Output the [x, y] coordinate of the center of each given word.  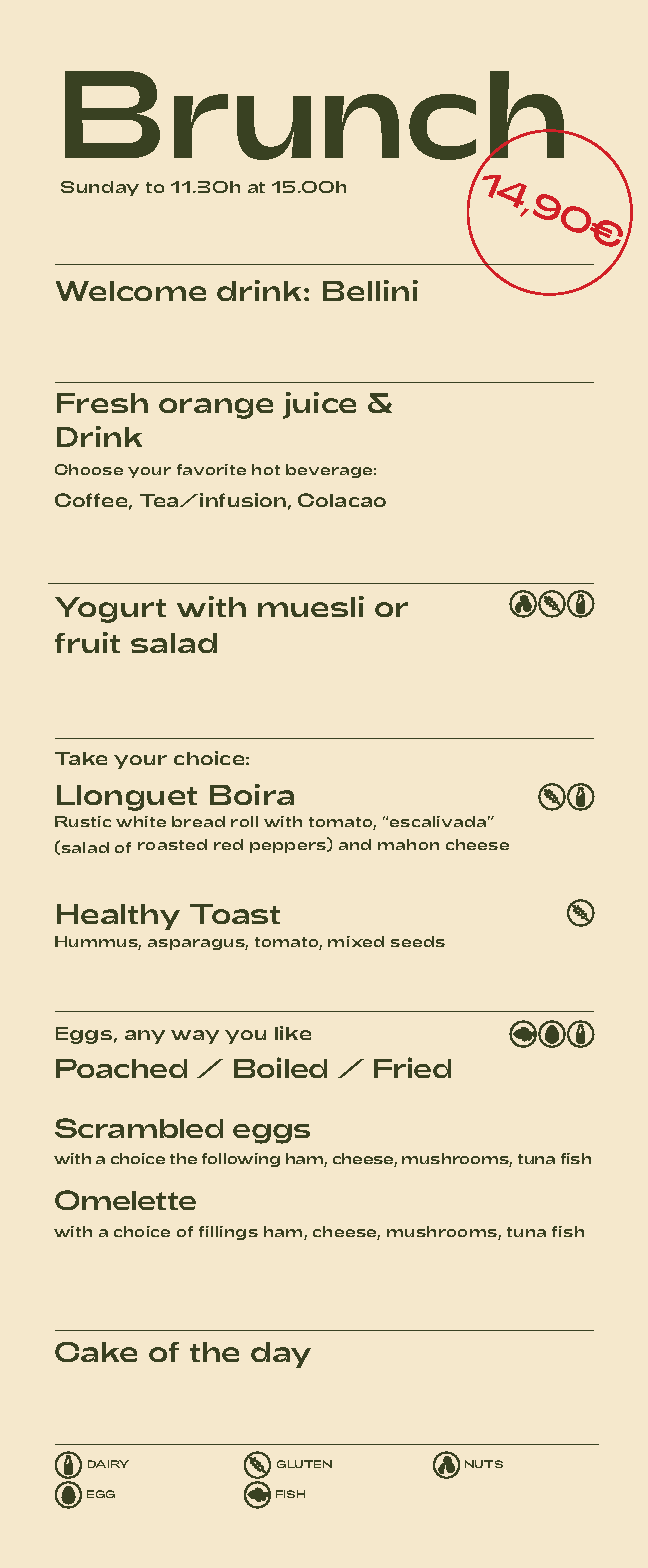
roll [244, 821]
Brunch [316, 117]
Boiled [280, 1067]
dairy [108, 1464]
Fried [412, 1067]
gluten [304, 1464]
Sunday [100, 188]
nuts [484, 1464]
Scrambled [139, 1128]
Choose [89, 469]
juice [319, 405]
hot [266, 469]
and [355, 844]
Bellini [370, 290]
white [141, 821]
